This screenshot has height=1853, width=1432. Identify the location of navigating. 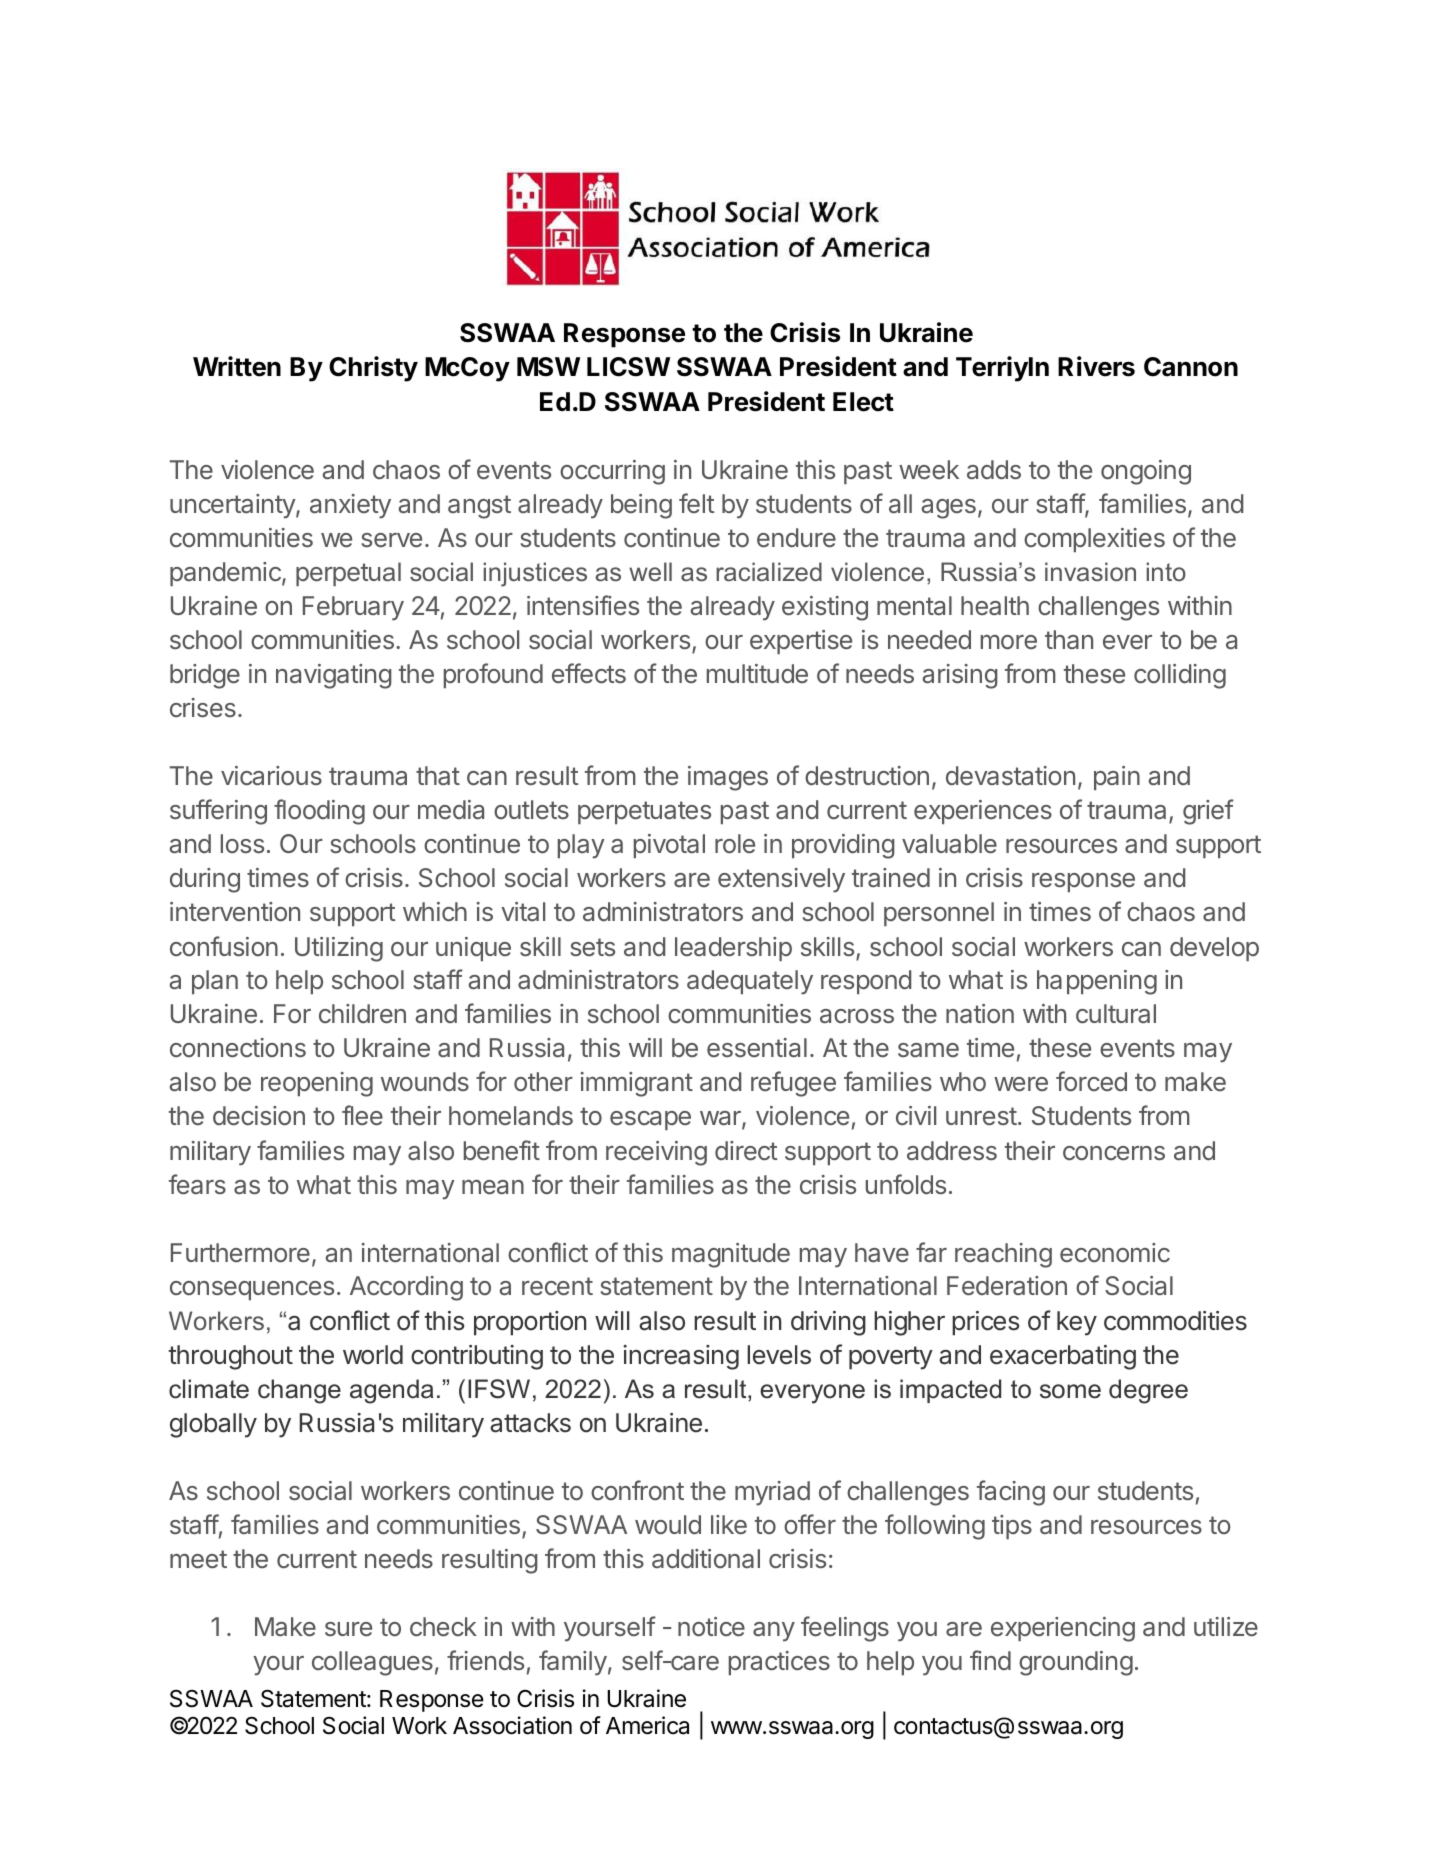
(334, 676).
